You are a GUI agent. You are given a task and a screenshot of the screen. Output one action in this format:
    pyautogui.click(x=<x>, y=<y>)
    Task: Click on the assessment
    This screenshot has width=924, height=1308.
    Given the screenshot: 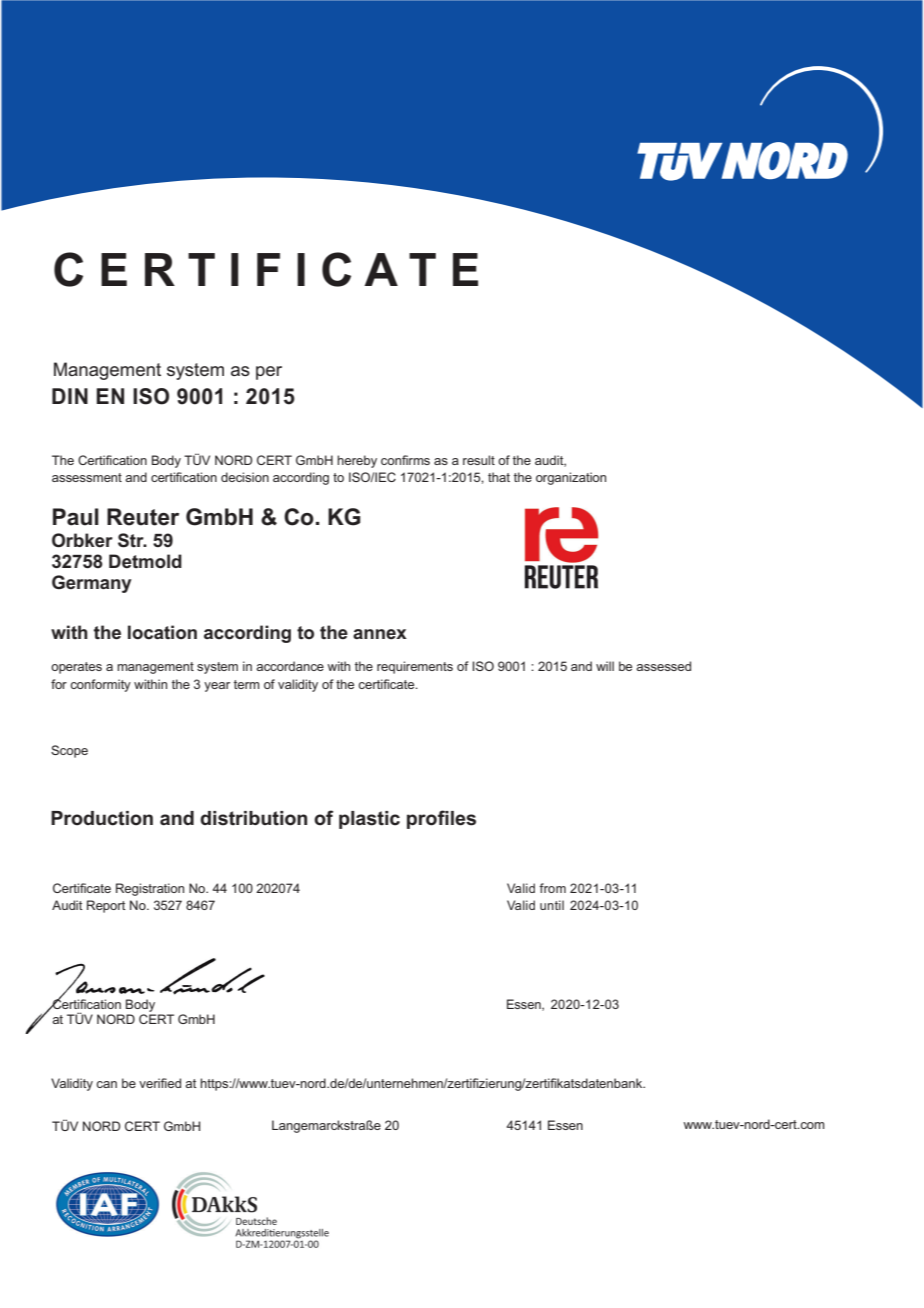 What is the action you would take?
    pyautogui.click(x=87, y=477)
